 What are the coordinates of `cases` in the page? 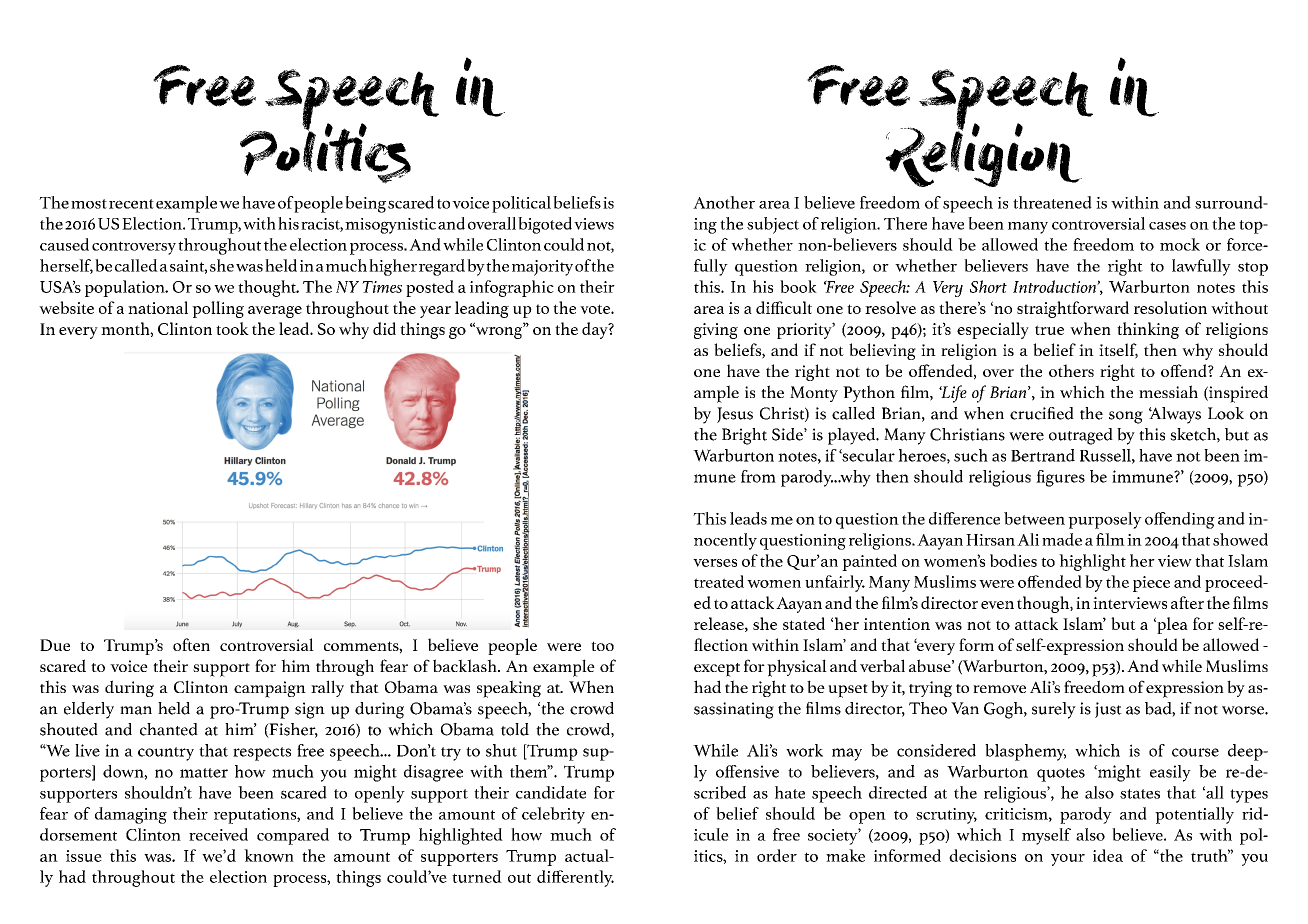 It's located at (1167, 225).
